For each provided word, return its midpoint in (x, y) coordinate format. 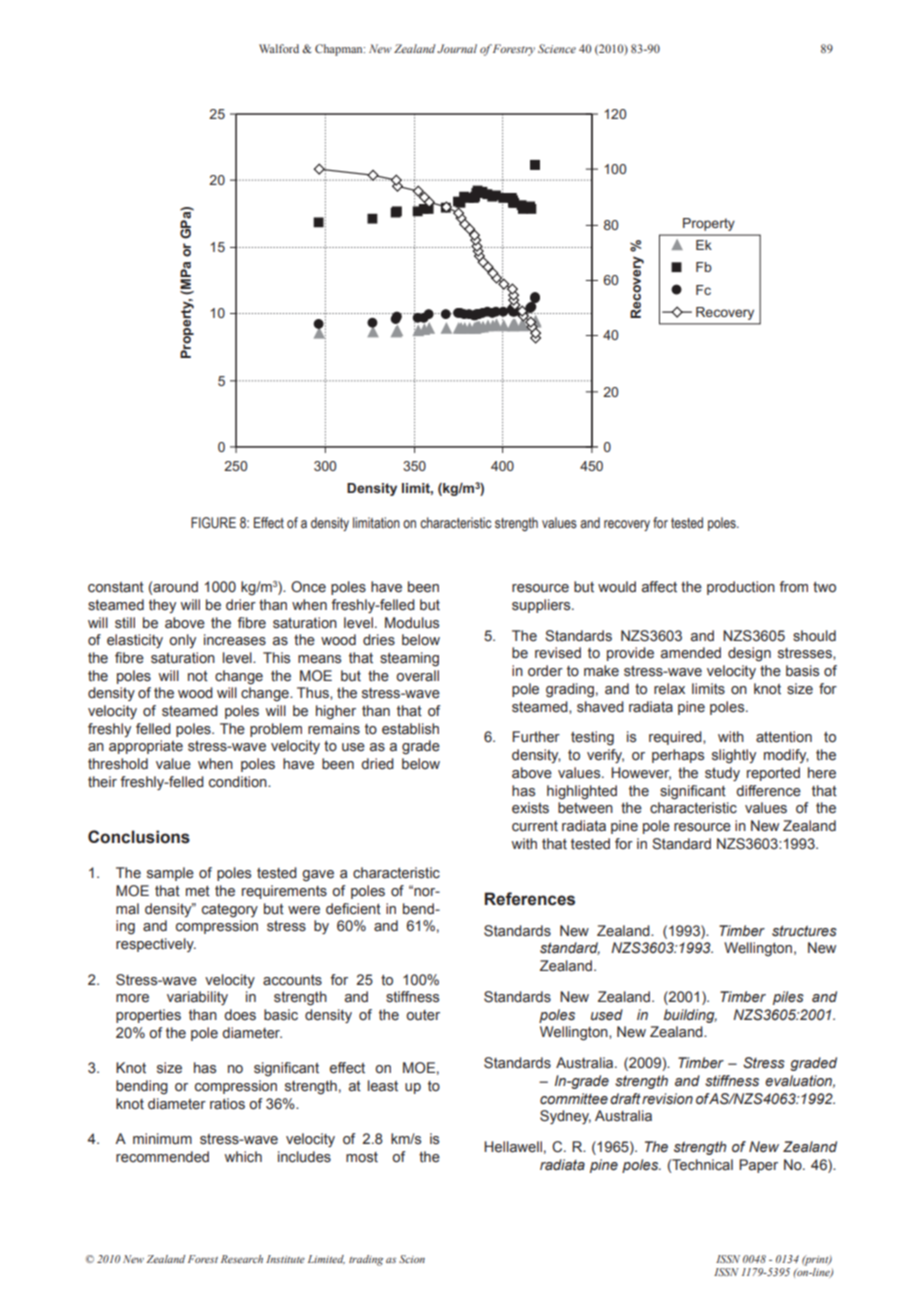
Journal (457, 48)
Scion (412, 1259)
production (741, 588)
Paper (758, 1166)
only (182, 641)
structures (804, 931)
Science (557, 48)
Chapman (340, 50)
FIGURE (213, 523)
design (749, 654)
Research (242, 1259)
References (530, 899)
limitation (376, 523)
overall (417, 676)
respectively (156, 945)
